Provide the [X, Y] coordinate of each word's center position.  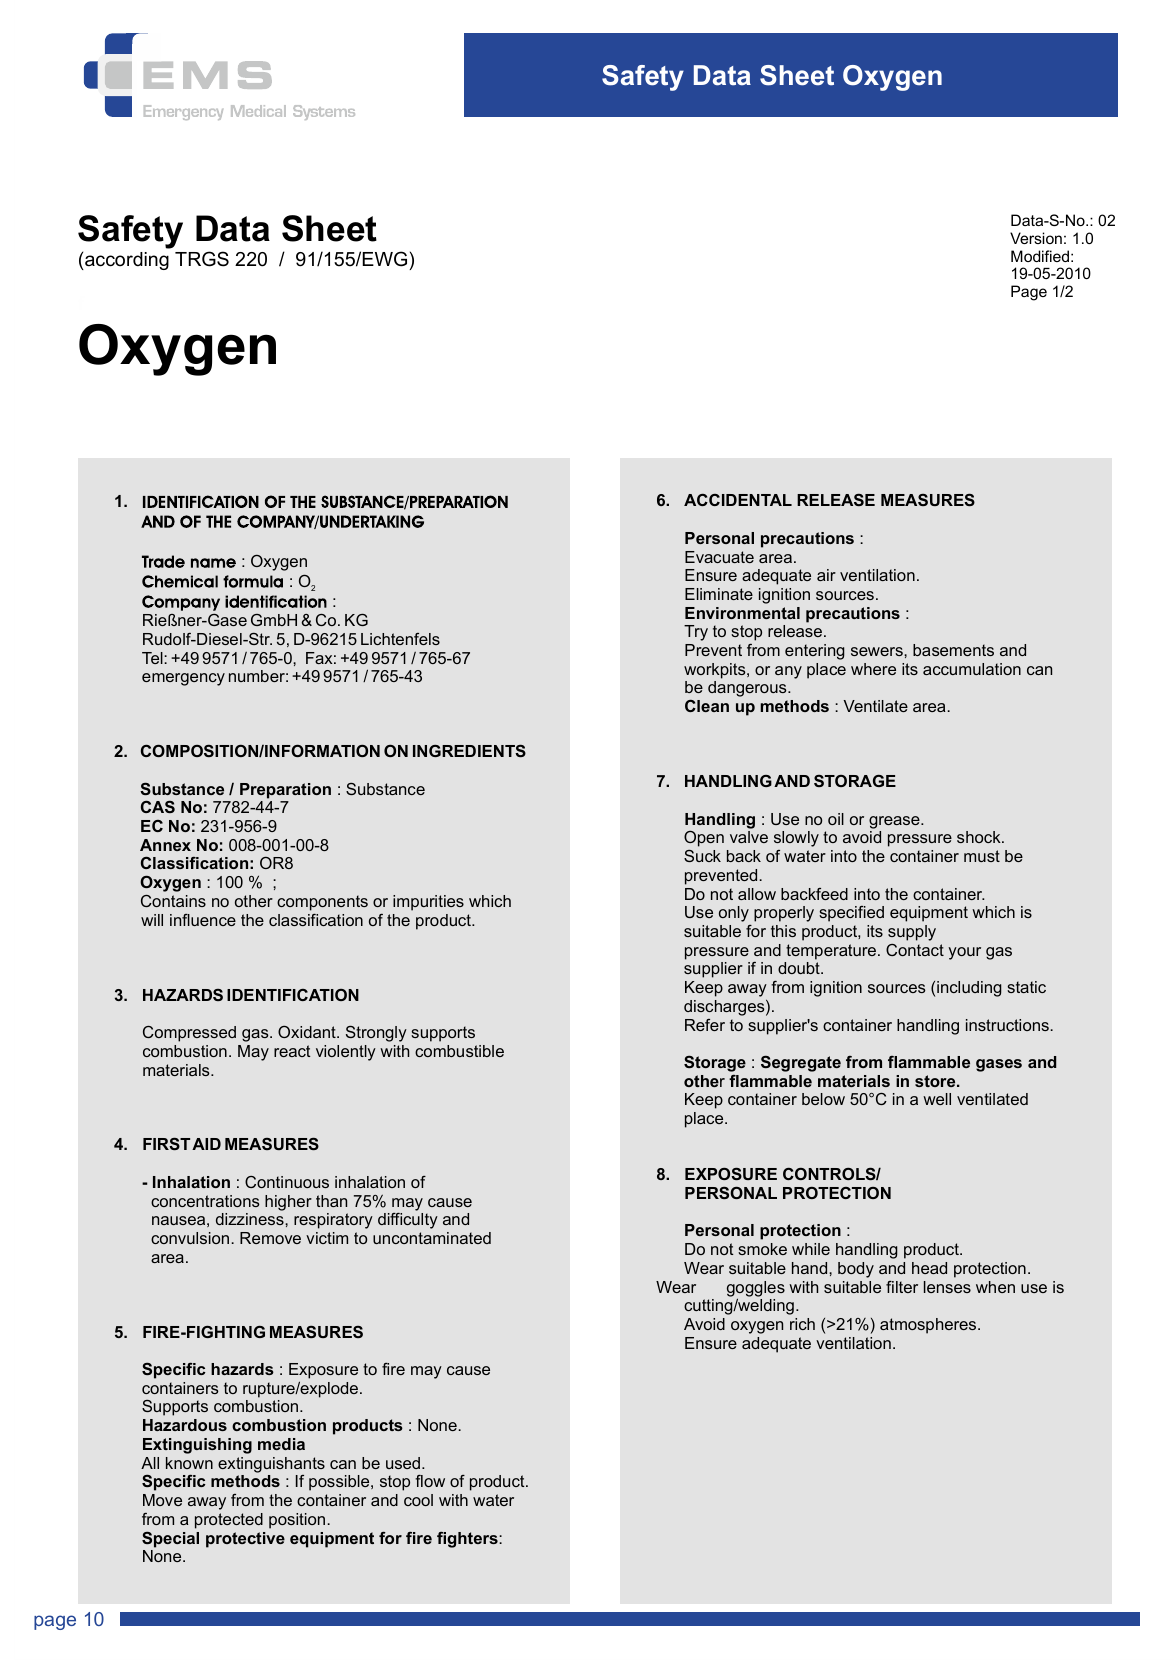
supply [912, 933]
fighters [468, 1540]
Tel [153, 658]
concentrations [205, 1201]
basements [953, 650]
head [929, 1268]
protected [229, 1521]
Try [696, 633]
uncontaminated [432, 1238]
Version [1036, 238]
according [126, 261]
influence [203, 920]
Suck [702, 856]
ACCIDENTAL [738, 500]
